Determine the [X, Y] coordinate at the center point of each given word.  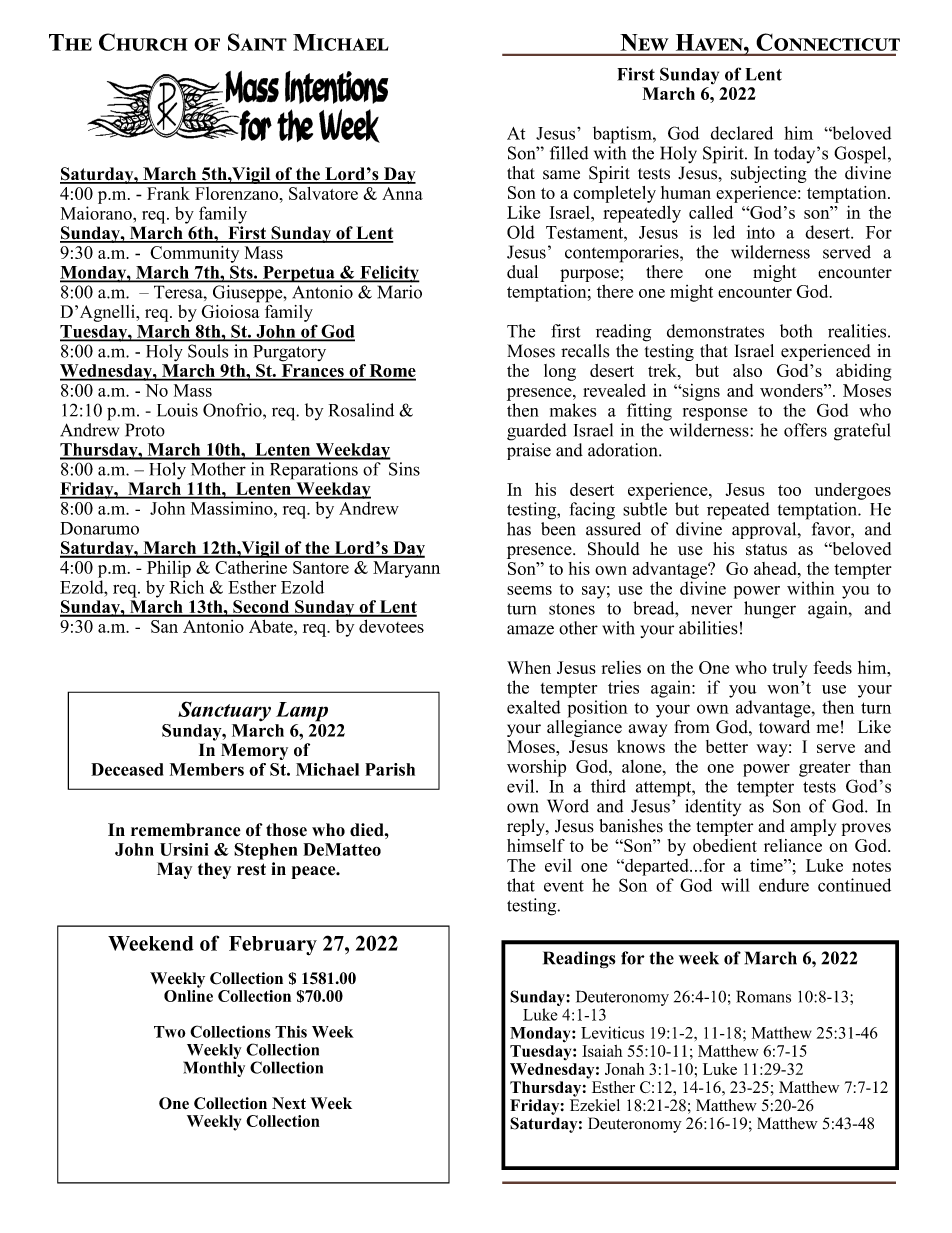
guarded [537, 432]
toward [784, 725]
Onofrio [233, 410]
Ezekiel [595, 1104]
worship [536, 768]
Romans [763, 996]
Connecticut [828, 42]
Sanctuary [224, 711]
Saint [257, 42]
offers [805, 430]
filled [569, 153]
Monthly [214, 1069]
